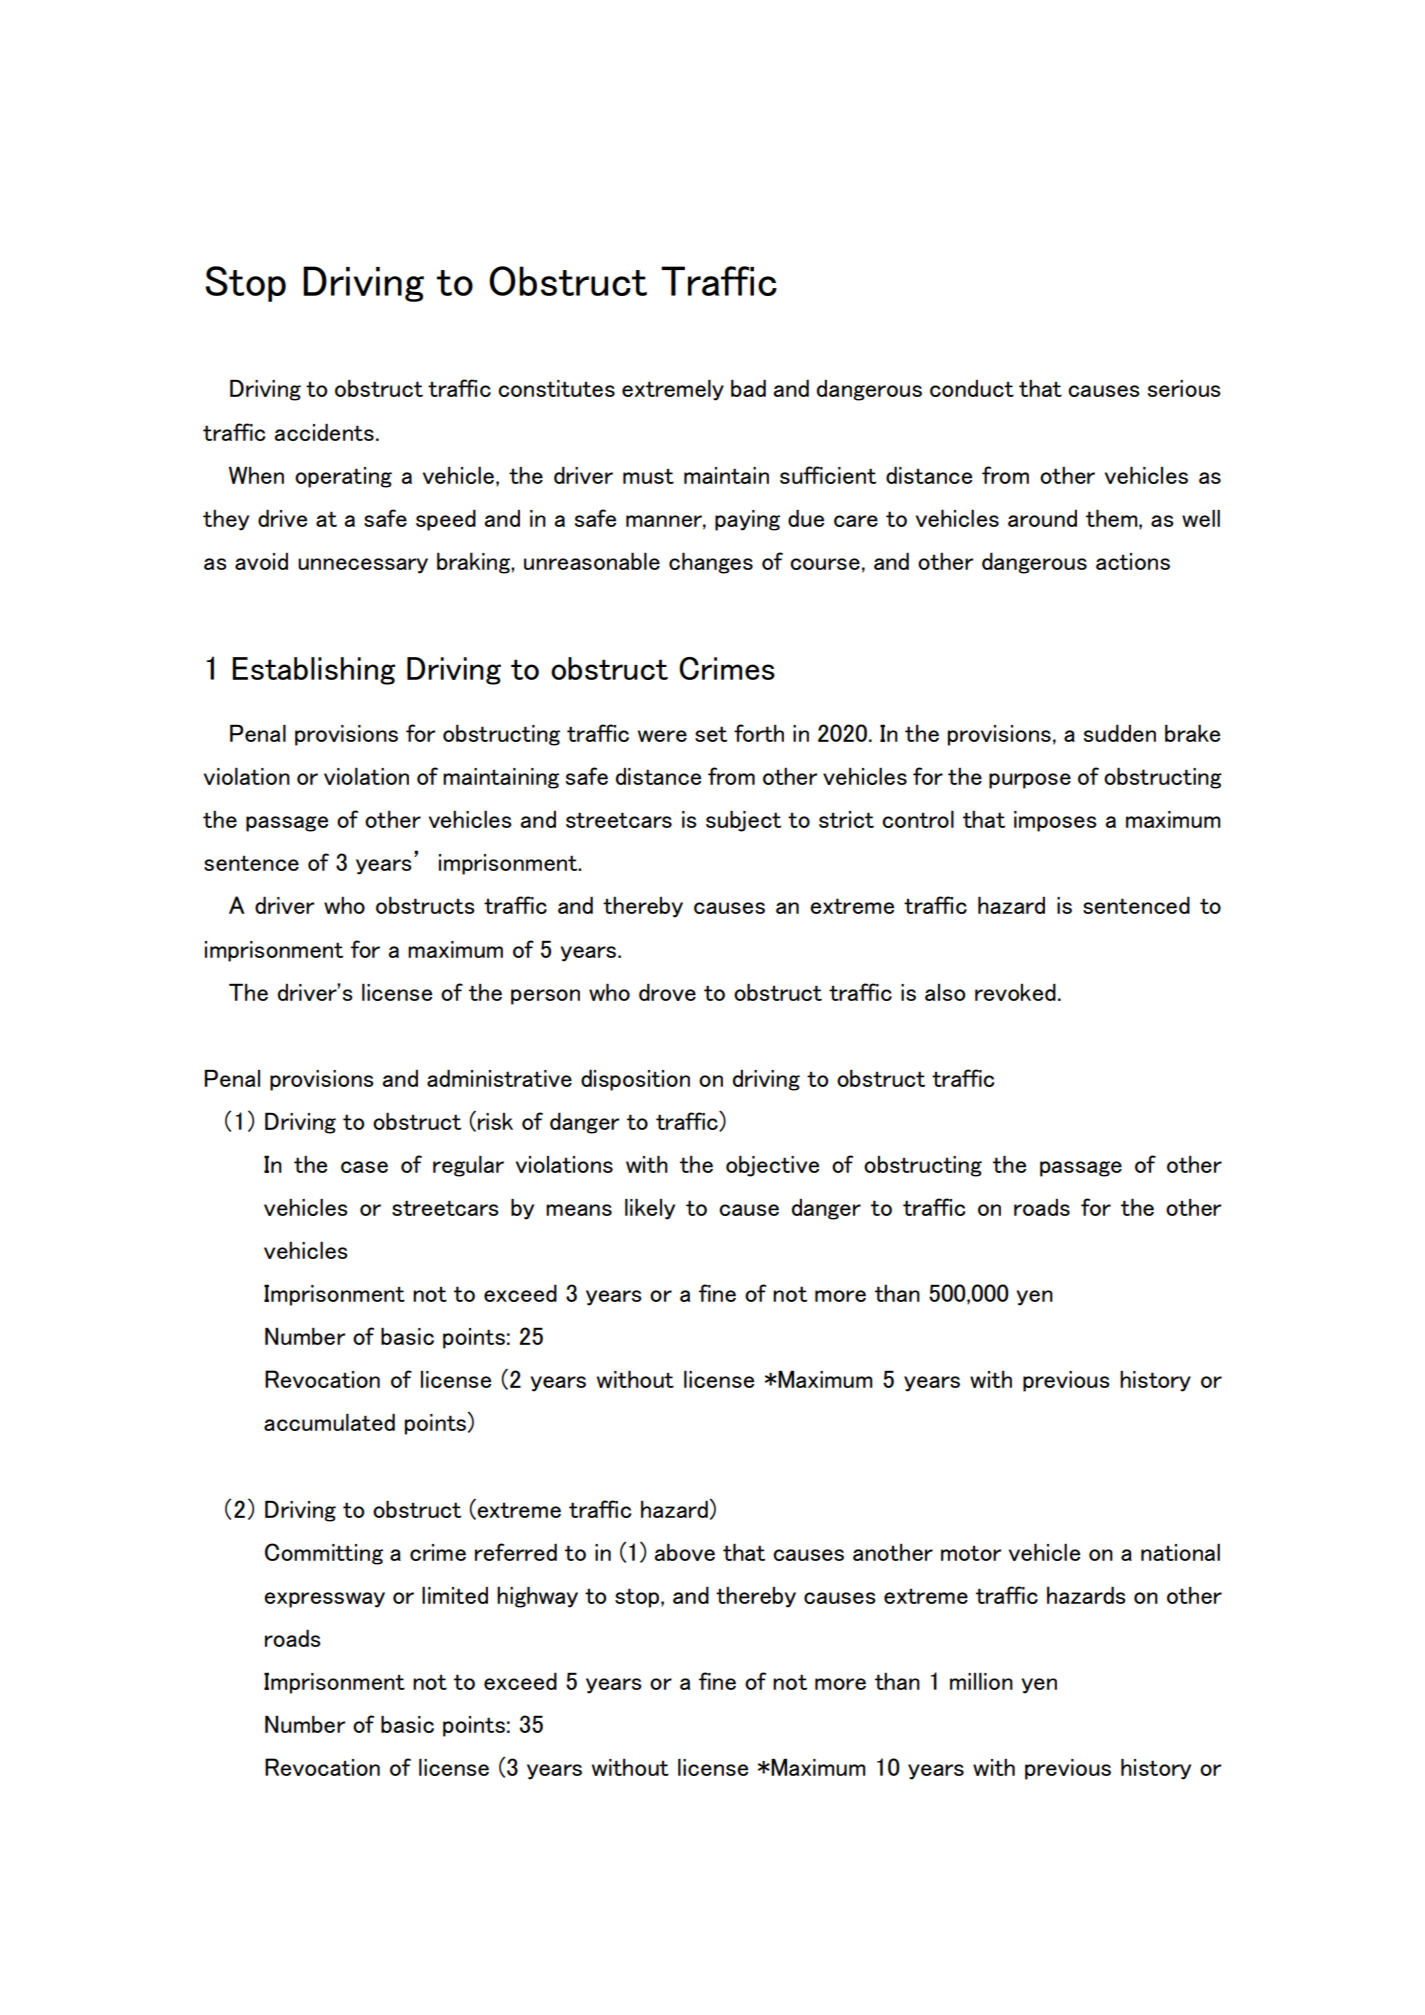  Describe the element at coordinates (324, 432) in the page. I see `accidents` at that location.
